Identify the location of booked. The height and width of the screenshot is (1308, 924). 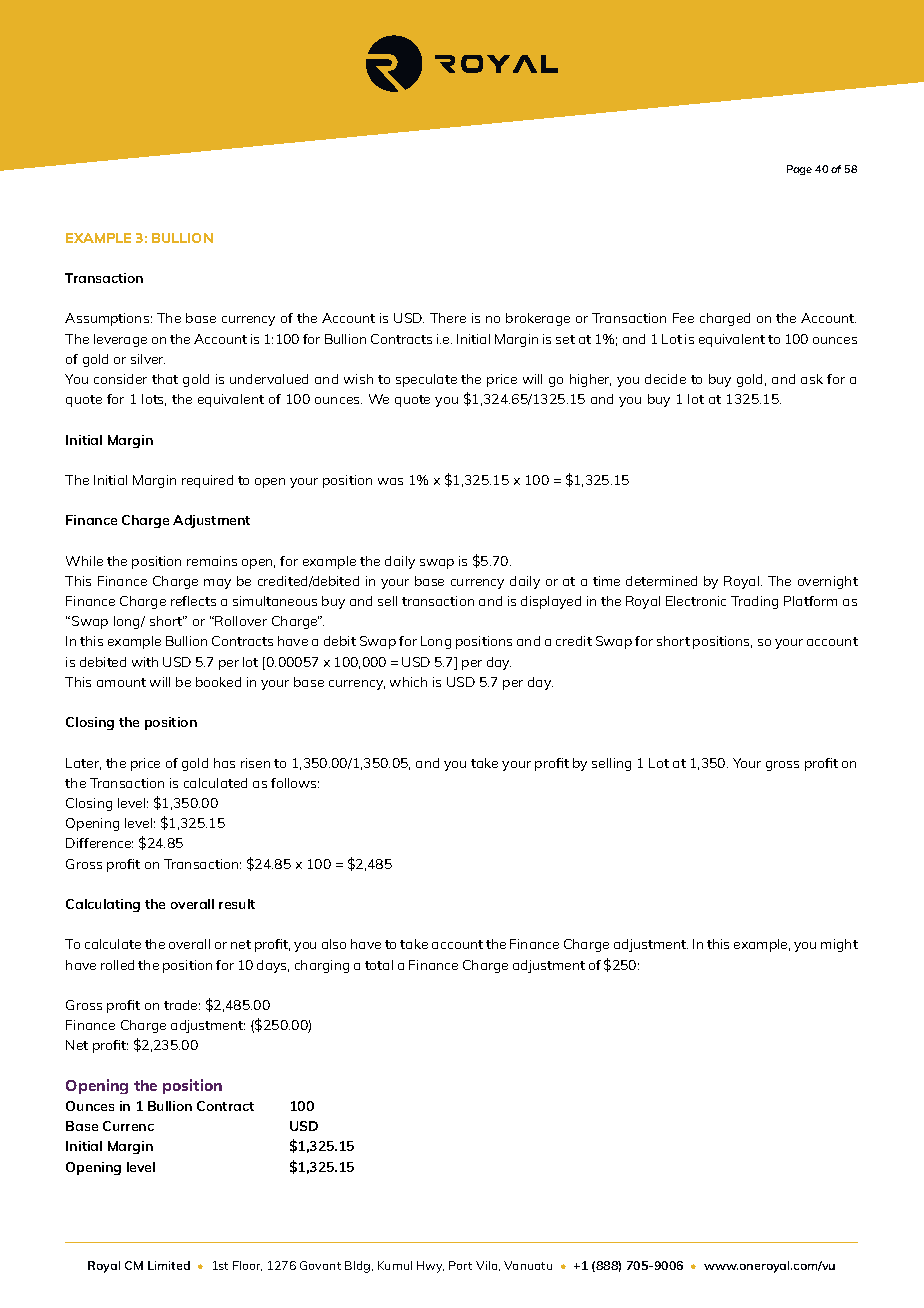
(218, 682).
